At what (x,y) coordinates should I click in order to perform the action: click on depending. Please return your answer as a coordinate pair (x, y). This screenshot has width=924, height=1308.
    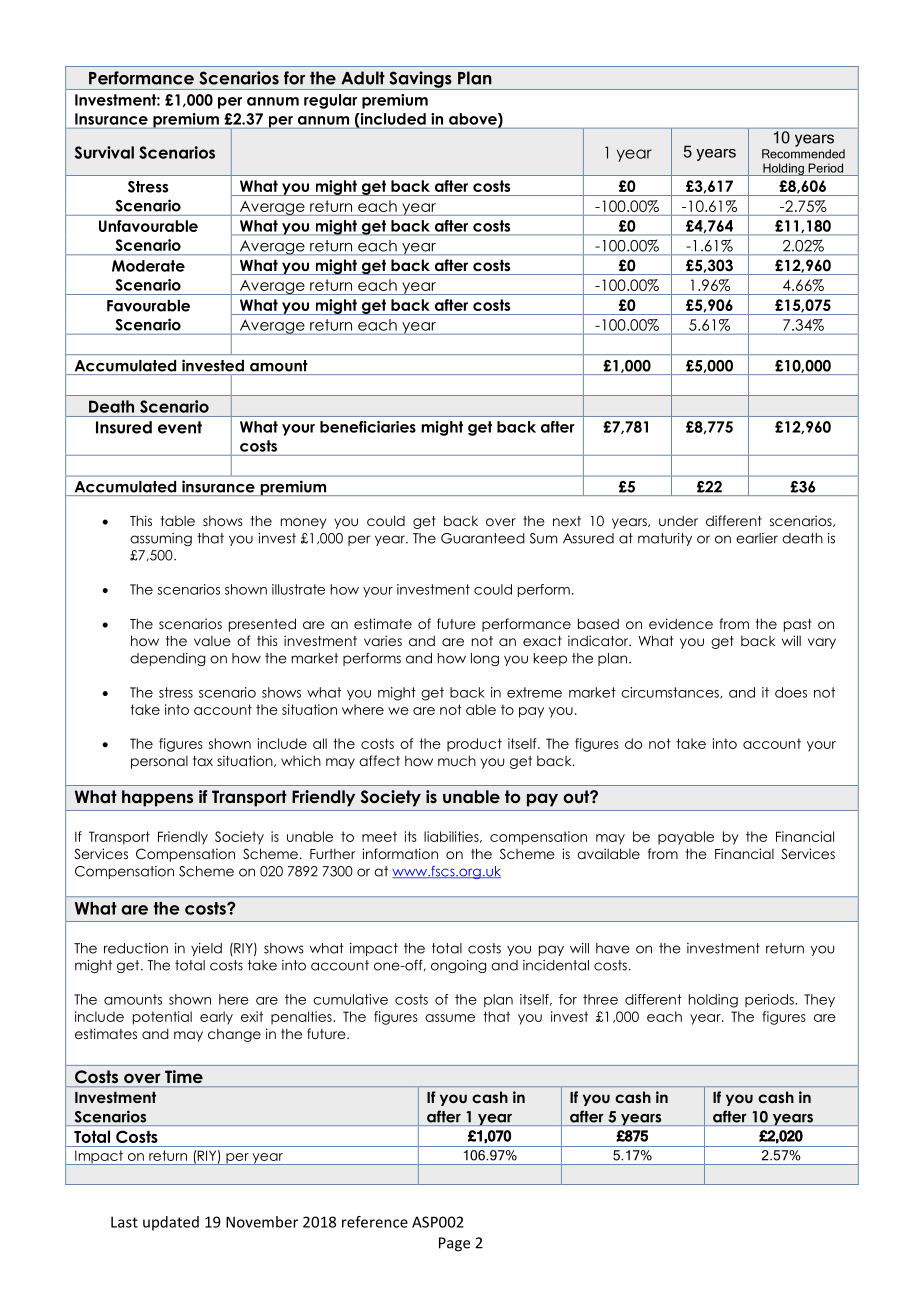
    Looking at the image, I should click on (167, 659).
